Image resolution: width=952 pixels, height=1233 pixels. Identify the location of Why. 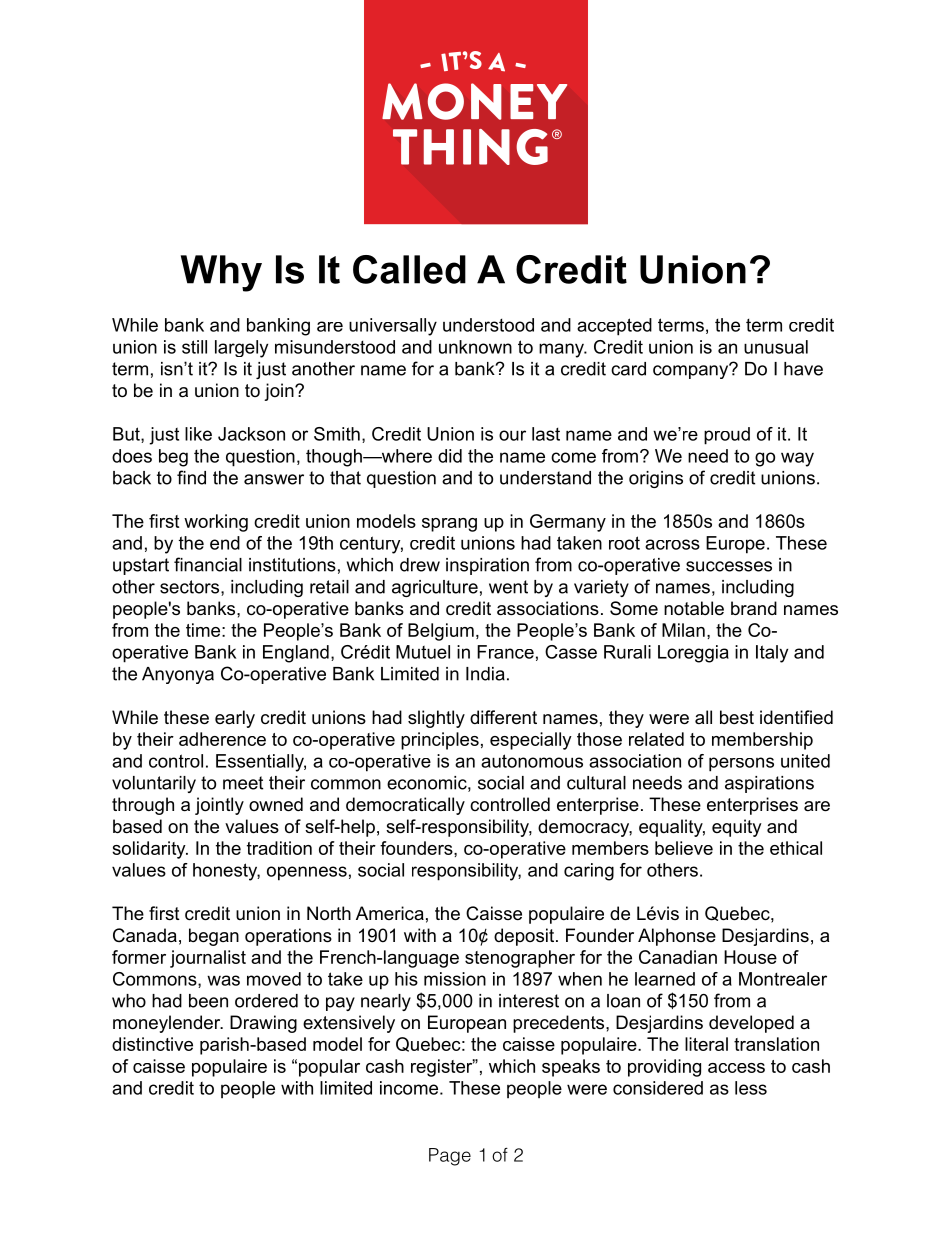
(221, 273).
